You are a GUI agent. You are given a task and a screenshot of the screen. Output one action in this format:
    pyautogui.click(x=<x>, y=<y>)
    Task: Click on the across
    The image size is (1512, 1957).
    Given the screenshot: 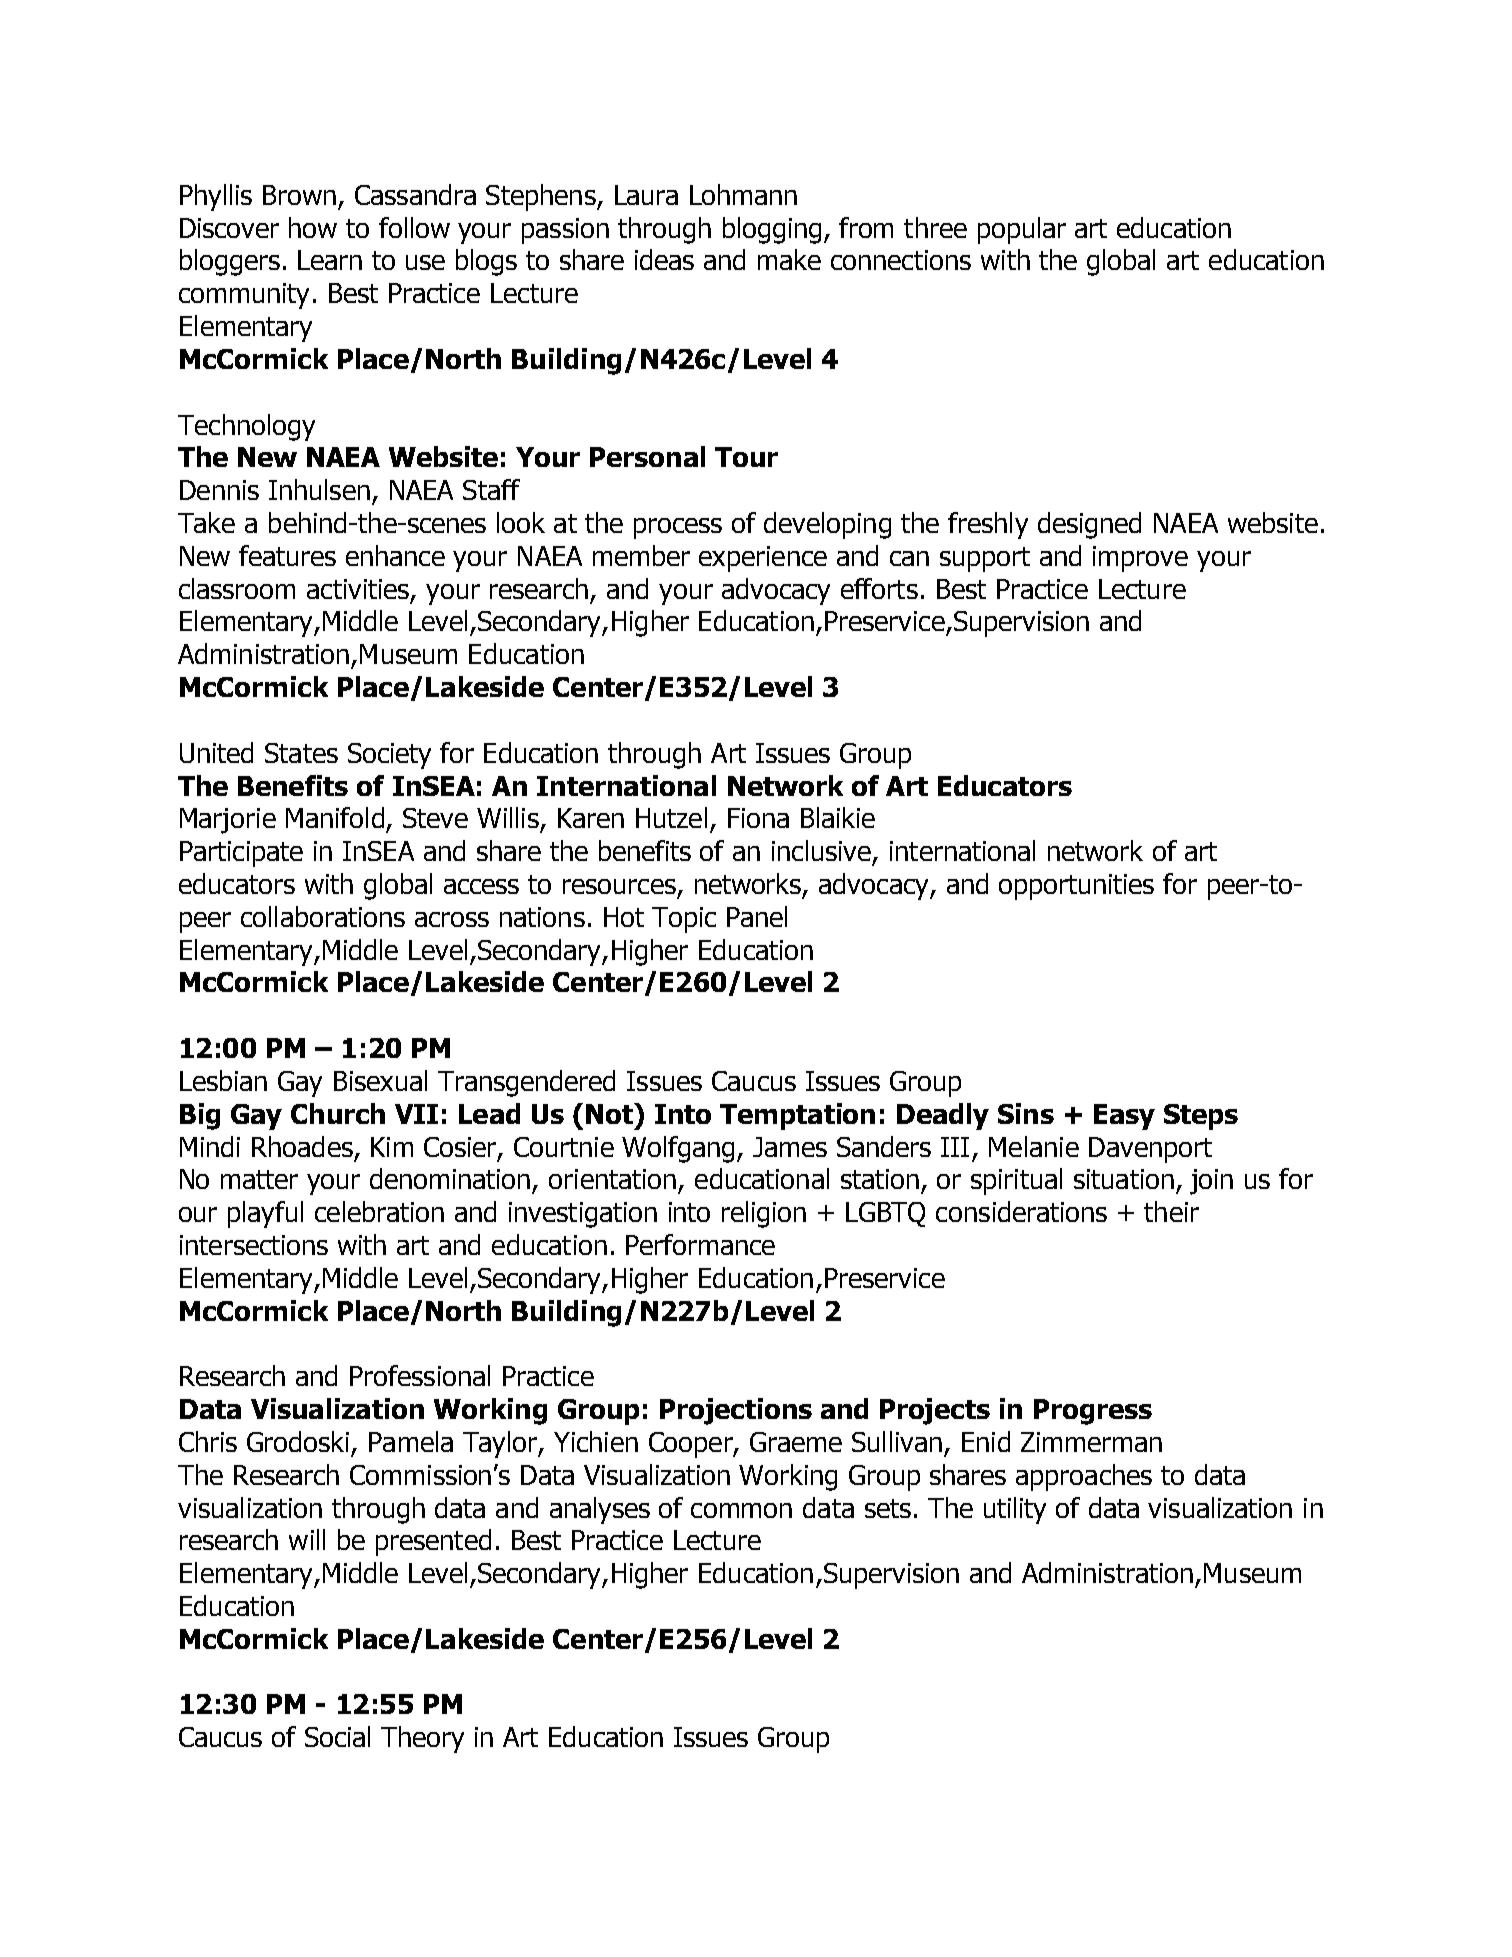 What is the action you would take?
    pyautogui.click(x=452, y=919)
